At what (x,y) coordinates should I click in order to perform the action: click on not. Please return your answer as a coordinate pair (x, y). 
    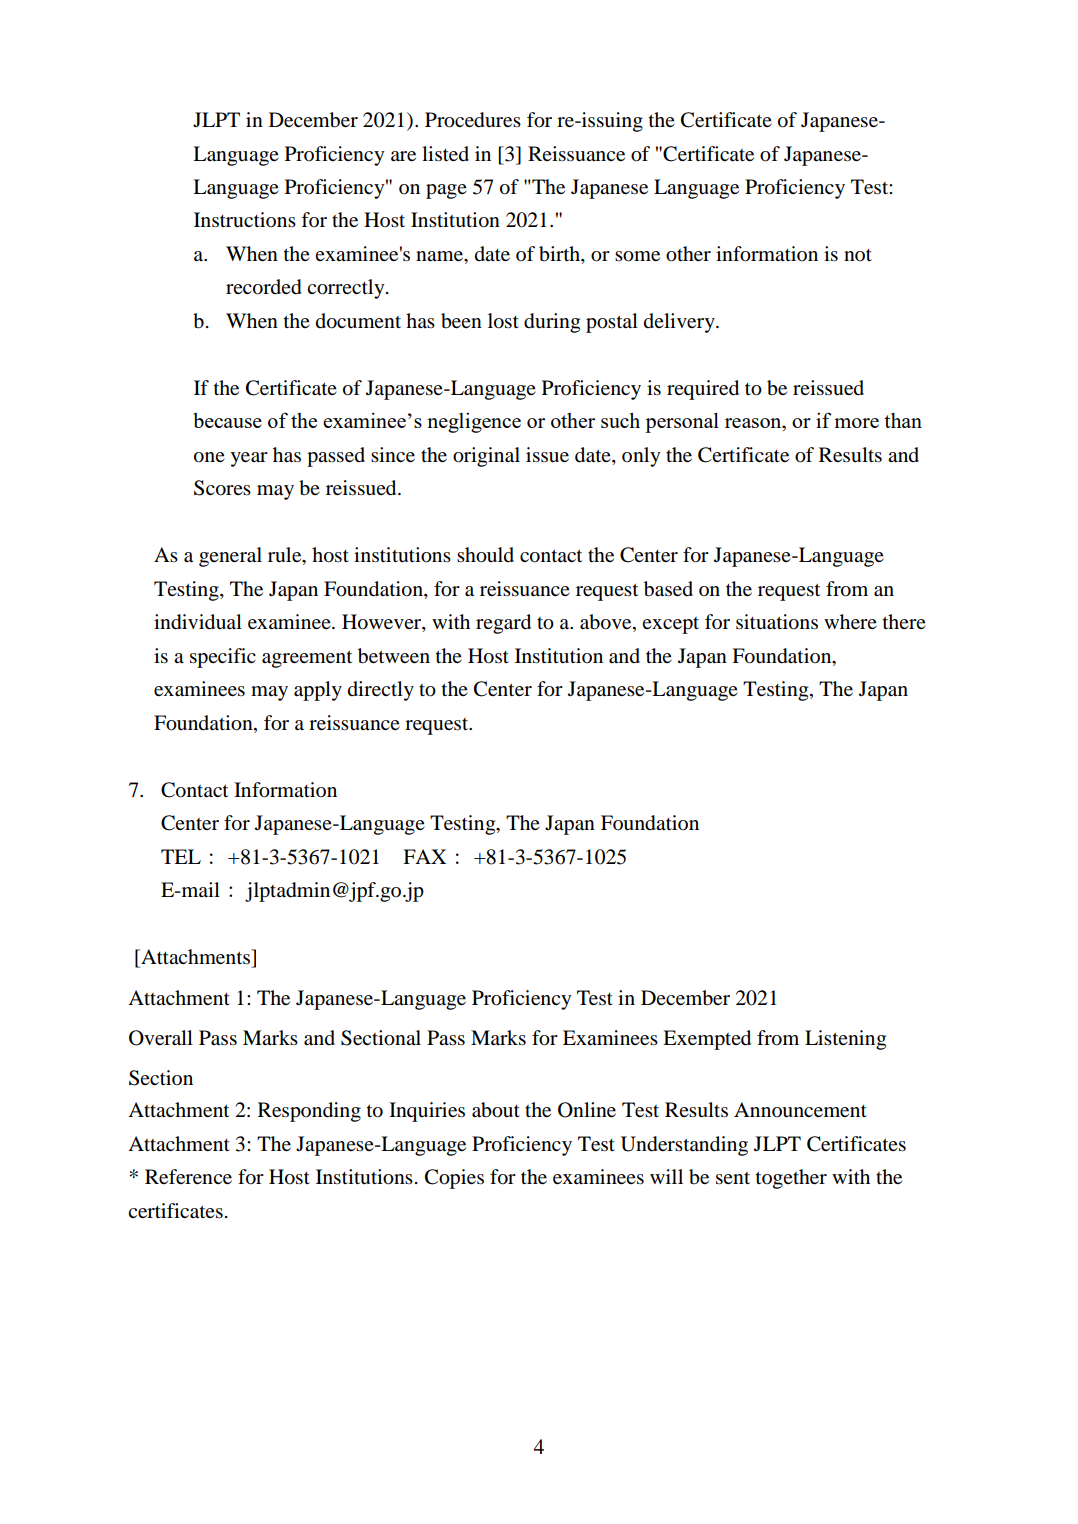
    Looking at the image, I should click on (858, 255).
